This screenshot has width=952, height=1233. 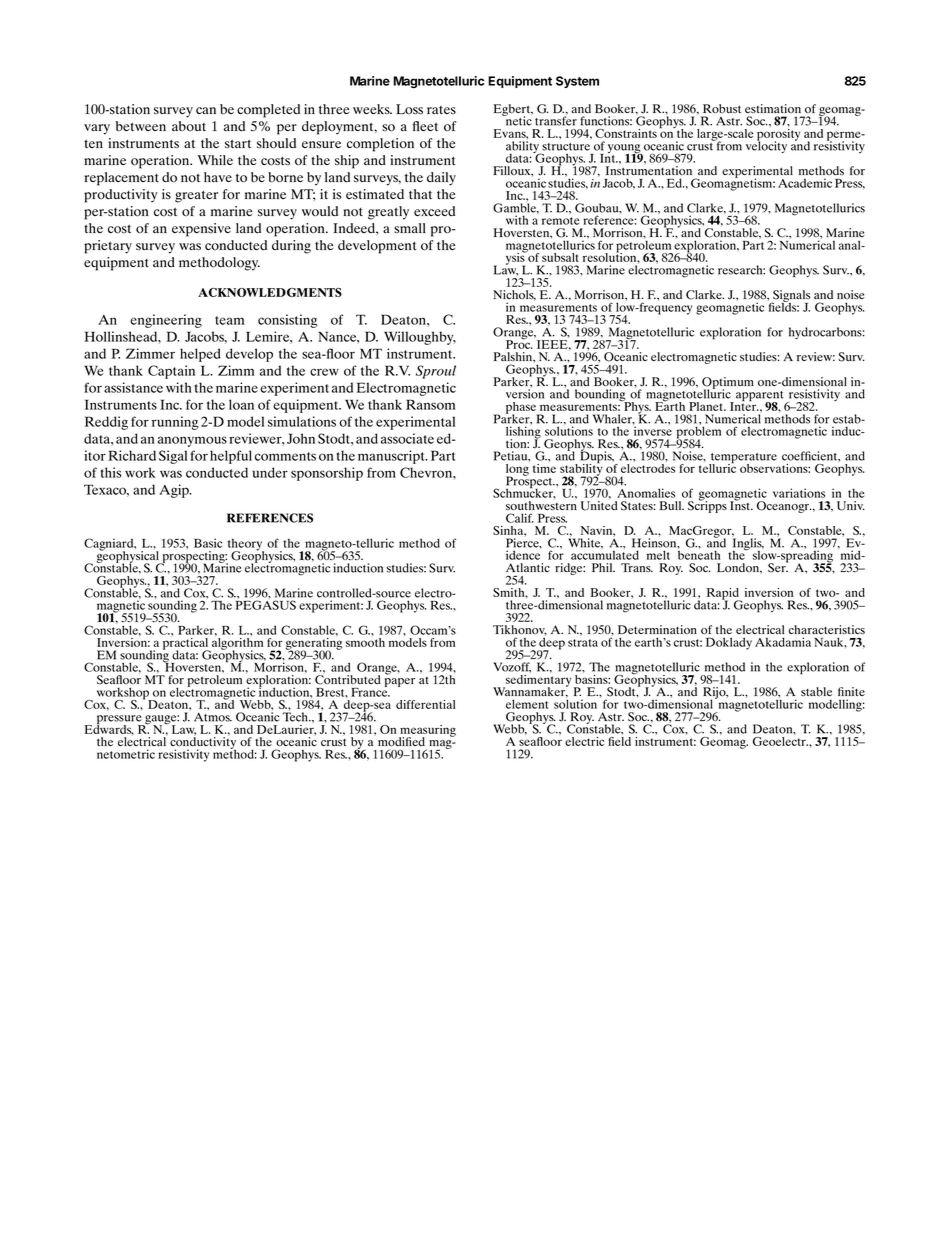 I want to click on can, so click(x=206, y=110).
